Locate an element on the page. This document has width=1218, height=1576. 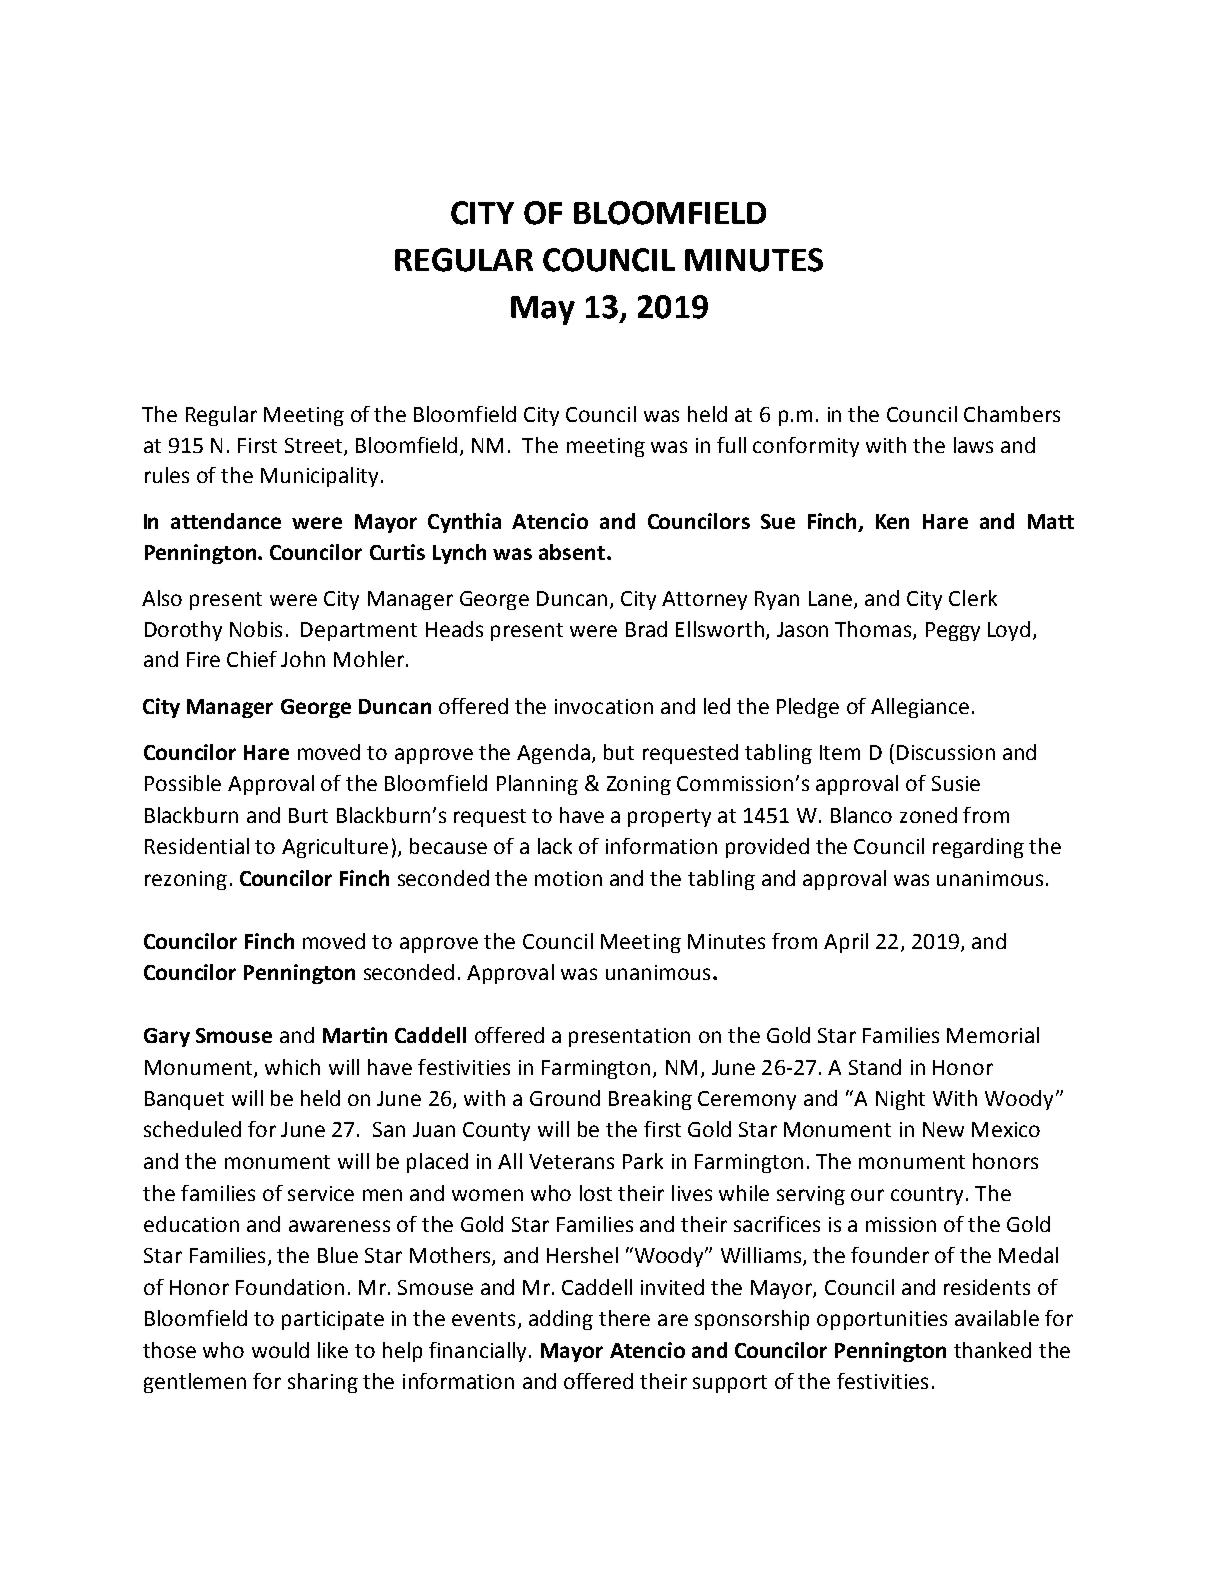
laws is located at coordinates (973, 445).
